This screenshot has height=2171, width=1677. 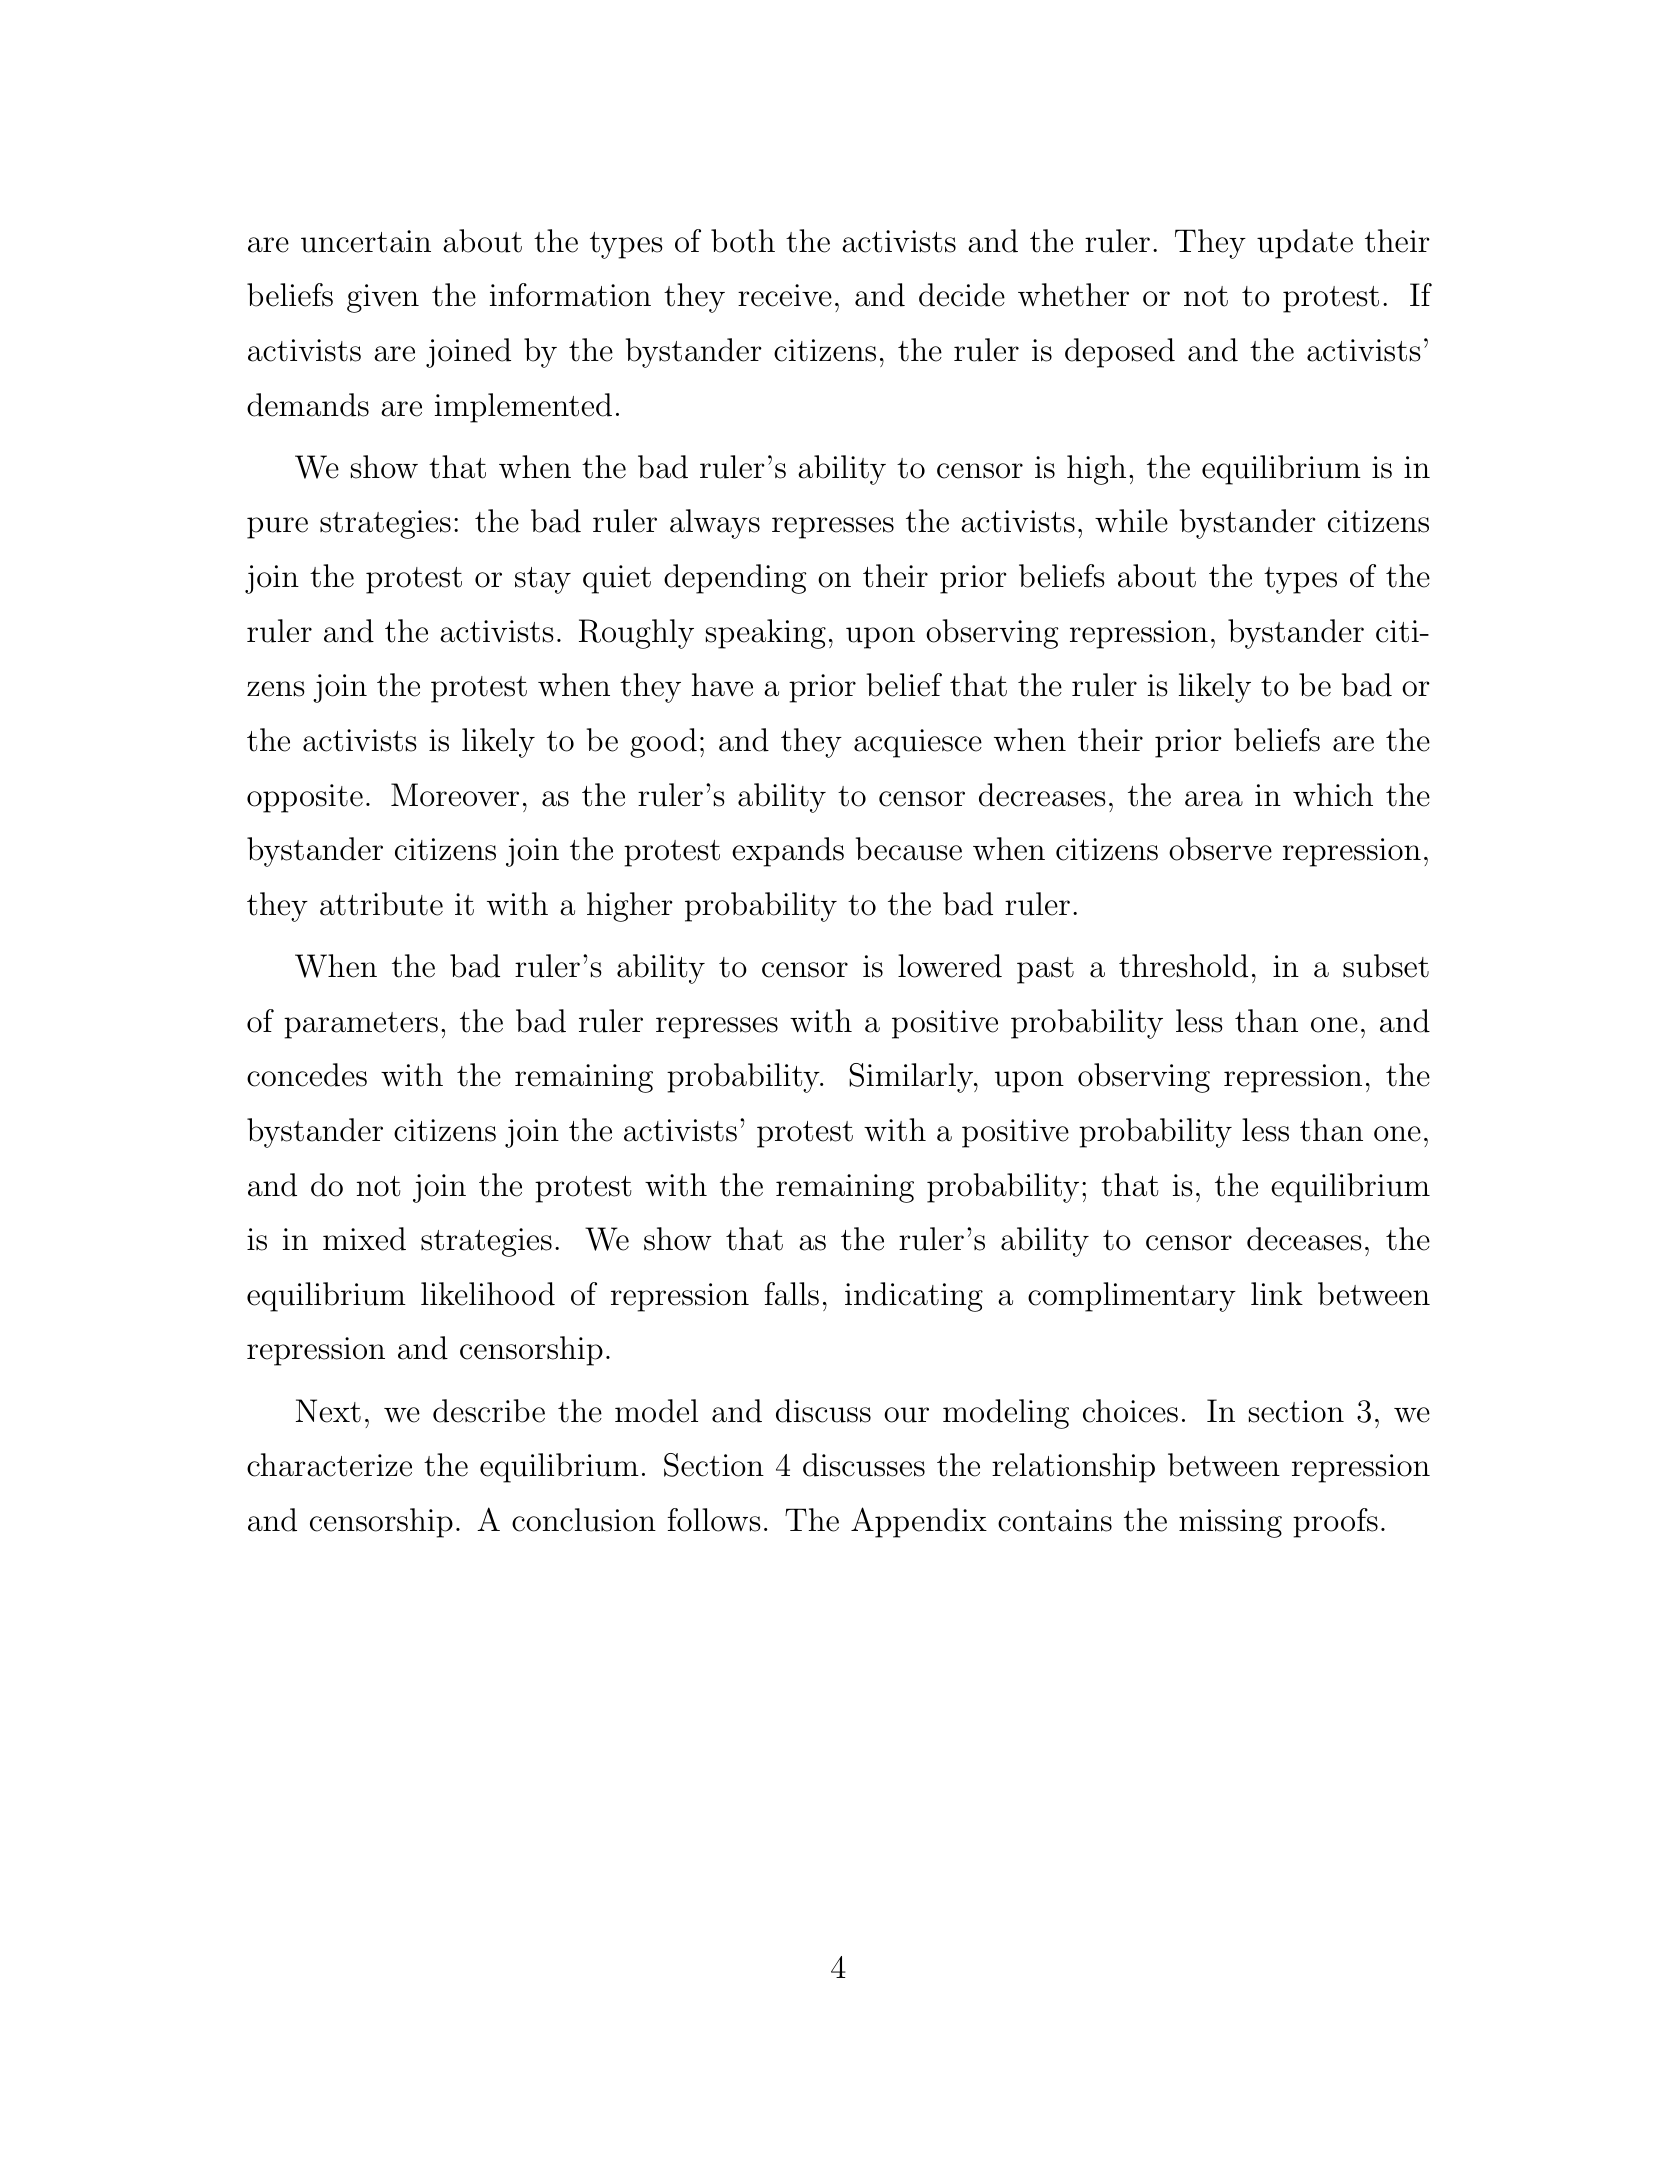 I want to click on update, so click(x=1305, y=244).
